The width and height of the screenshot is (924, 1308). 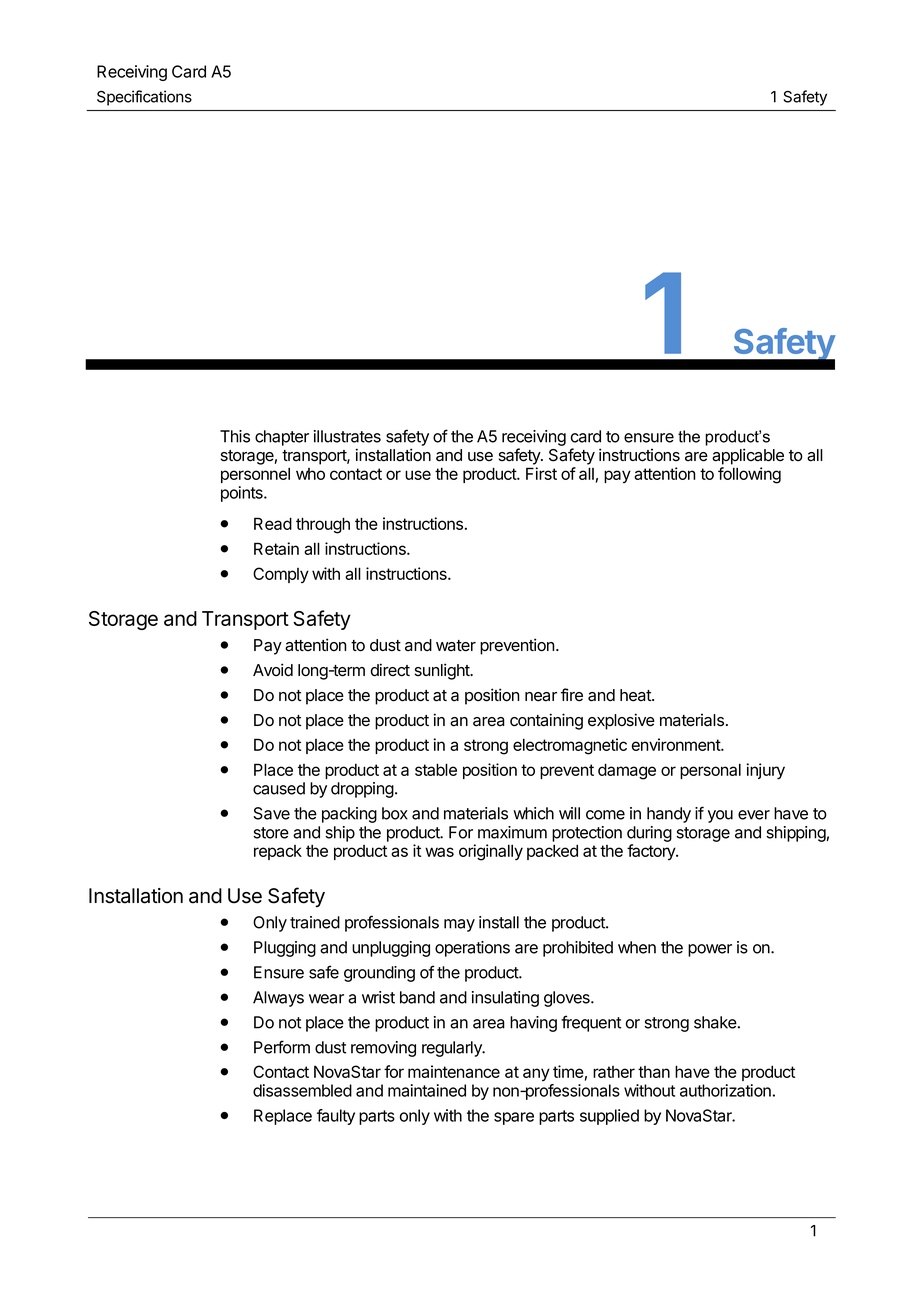 I want to click on Comply, so click(x=281, y=575).
